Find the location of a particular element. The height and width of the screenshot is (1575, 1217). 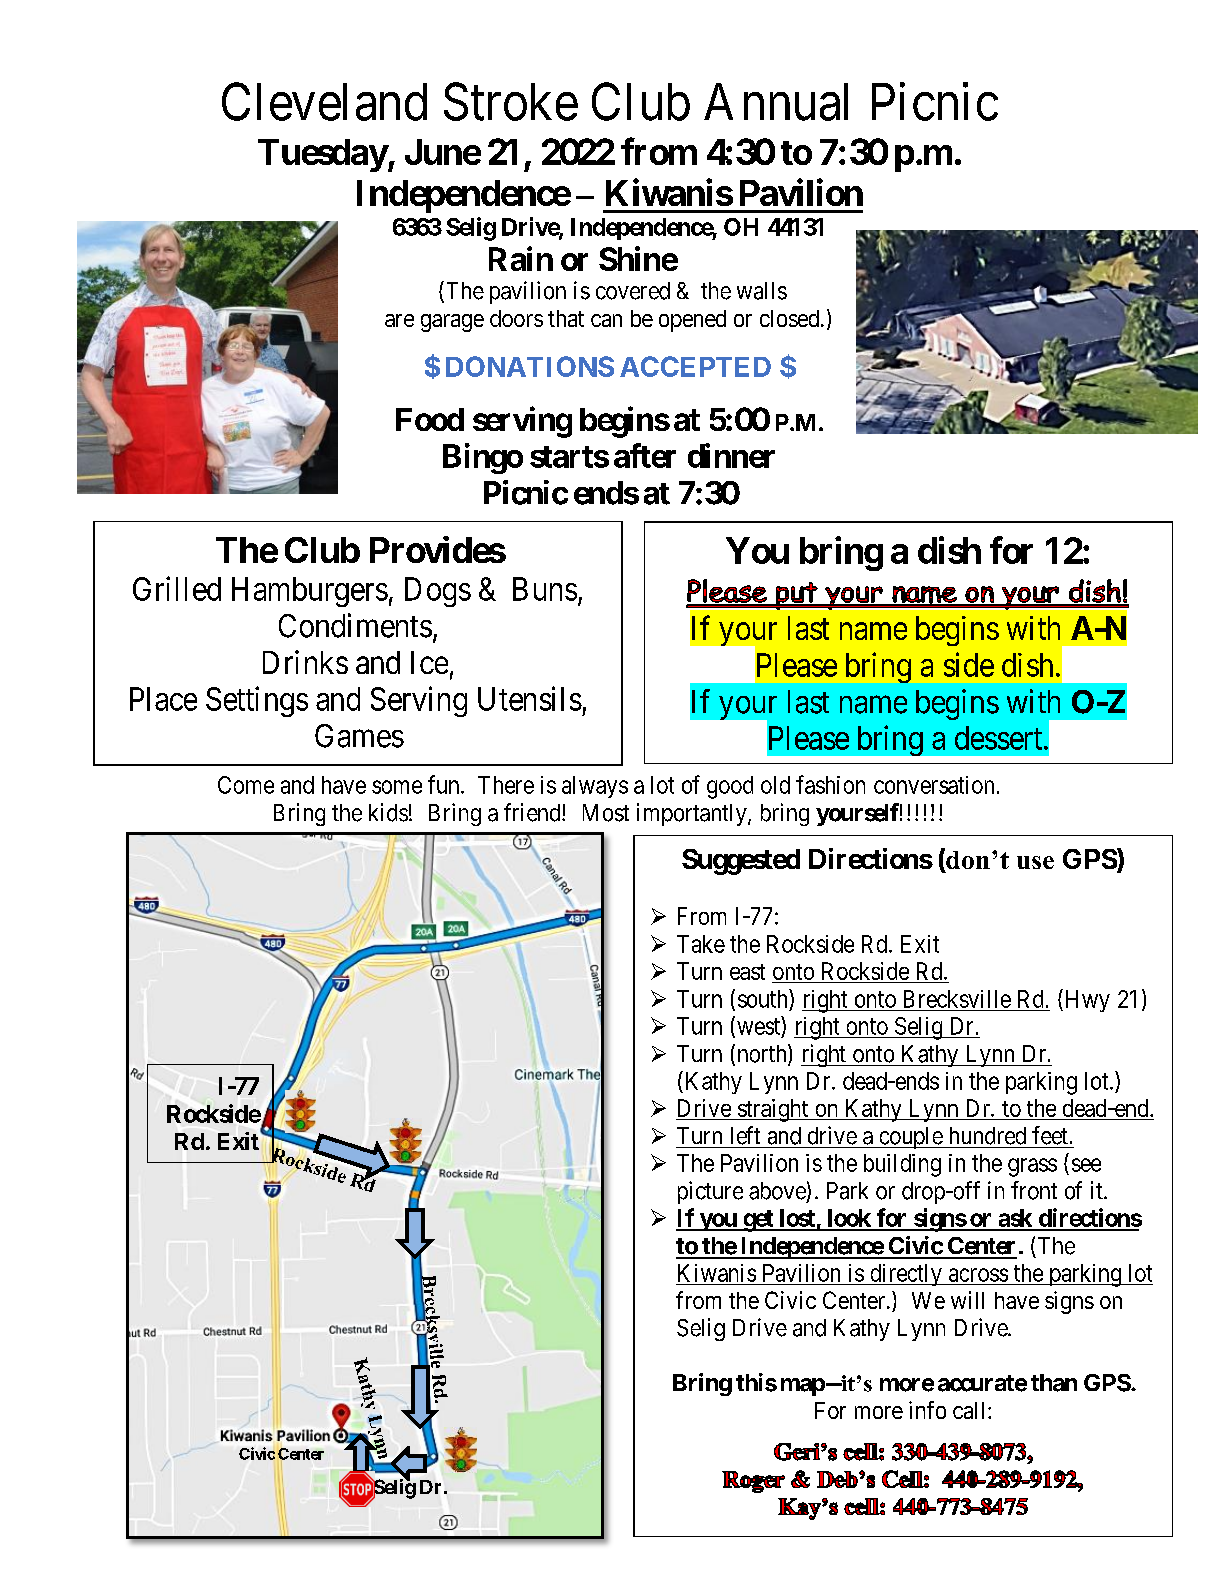

north is located at coordinates (763, 1054).
